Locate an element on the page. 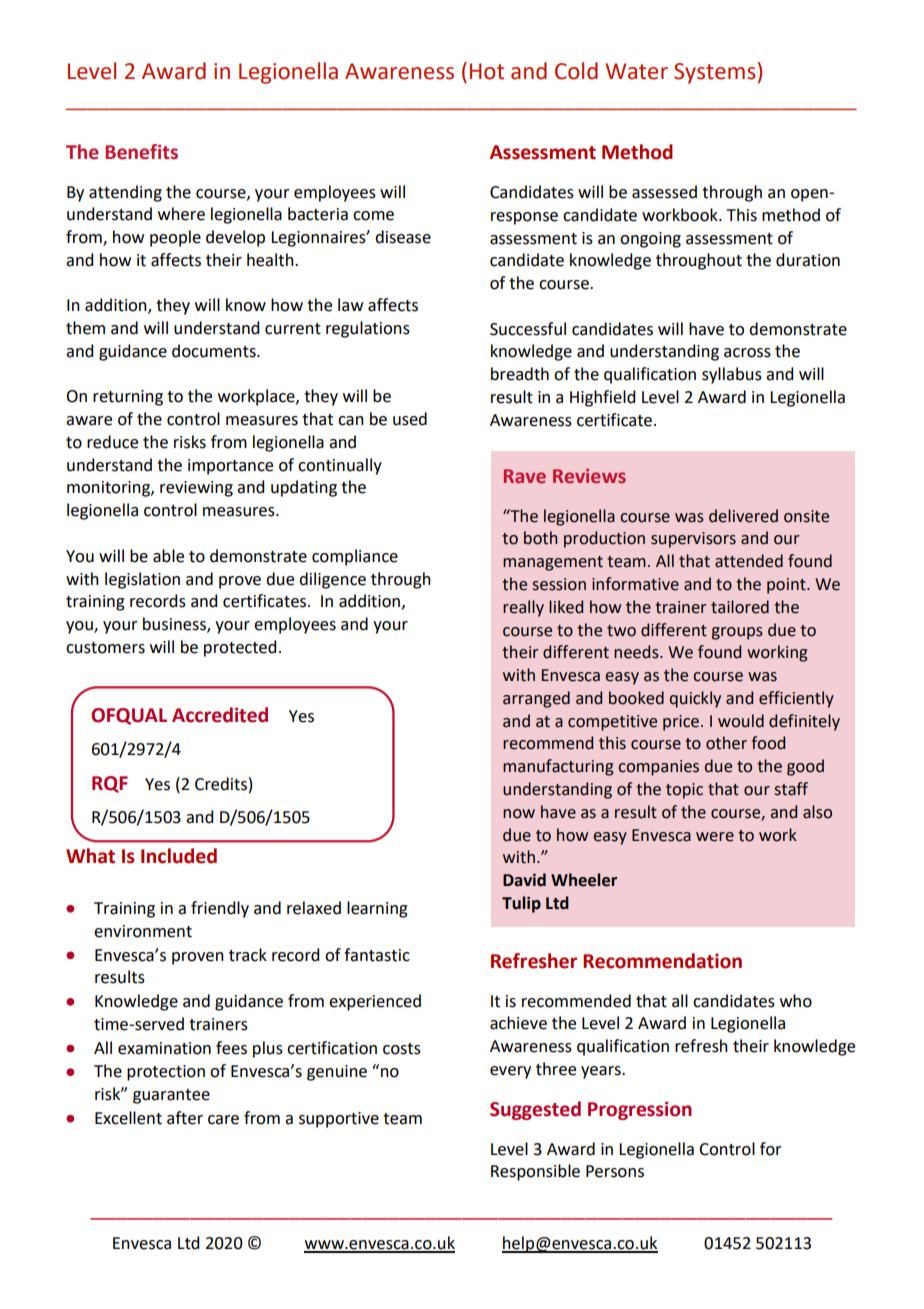  Suggested is located at coordinates (535, 1110).
